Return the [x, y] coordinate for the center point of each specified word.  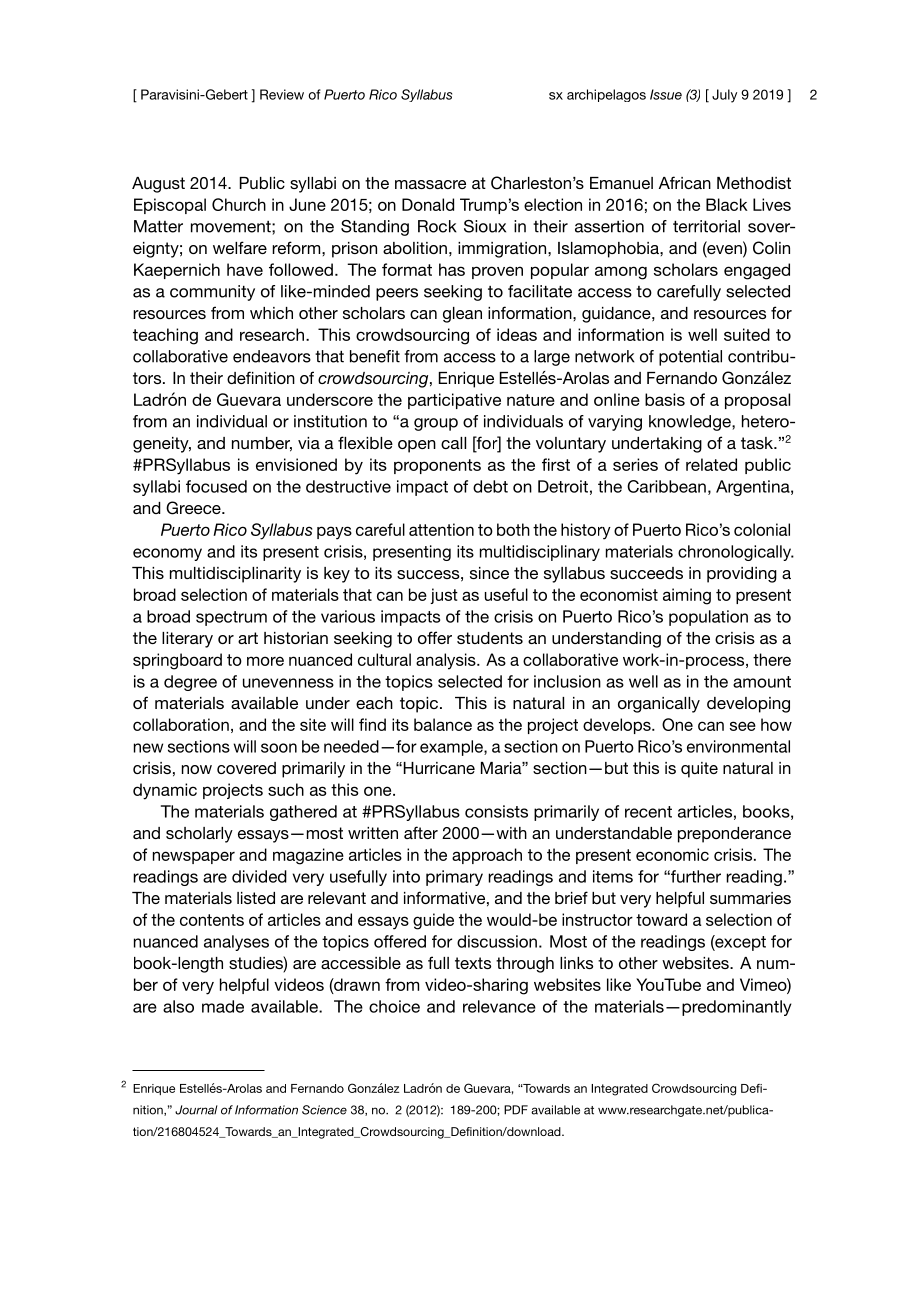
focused [216, 486]
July [724, 96]
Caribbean [666, 486]
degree [190, 683]
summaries [750, 898]
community [212, 293]
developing [748, 705]
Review [282, 94]
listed [256, 898]
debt [490, 486]
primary [454, 878]
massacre [430, 184]
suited [747, 334]
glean [462, 315]
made [223, 1006]
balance [443, 724]
